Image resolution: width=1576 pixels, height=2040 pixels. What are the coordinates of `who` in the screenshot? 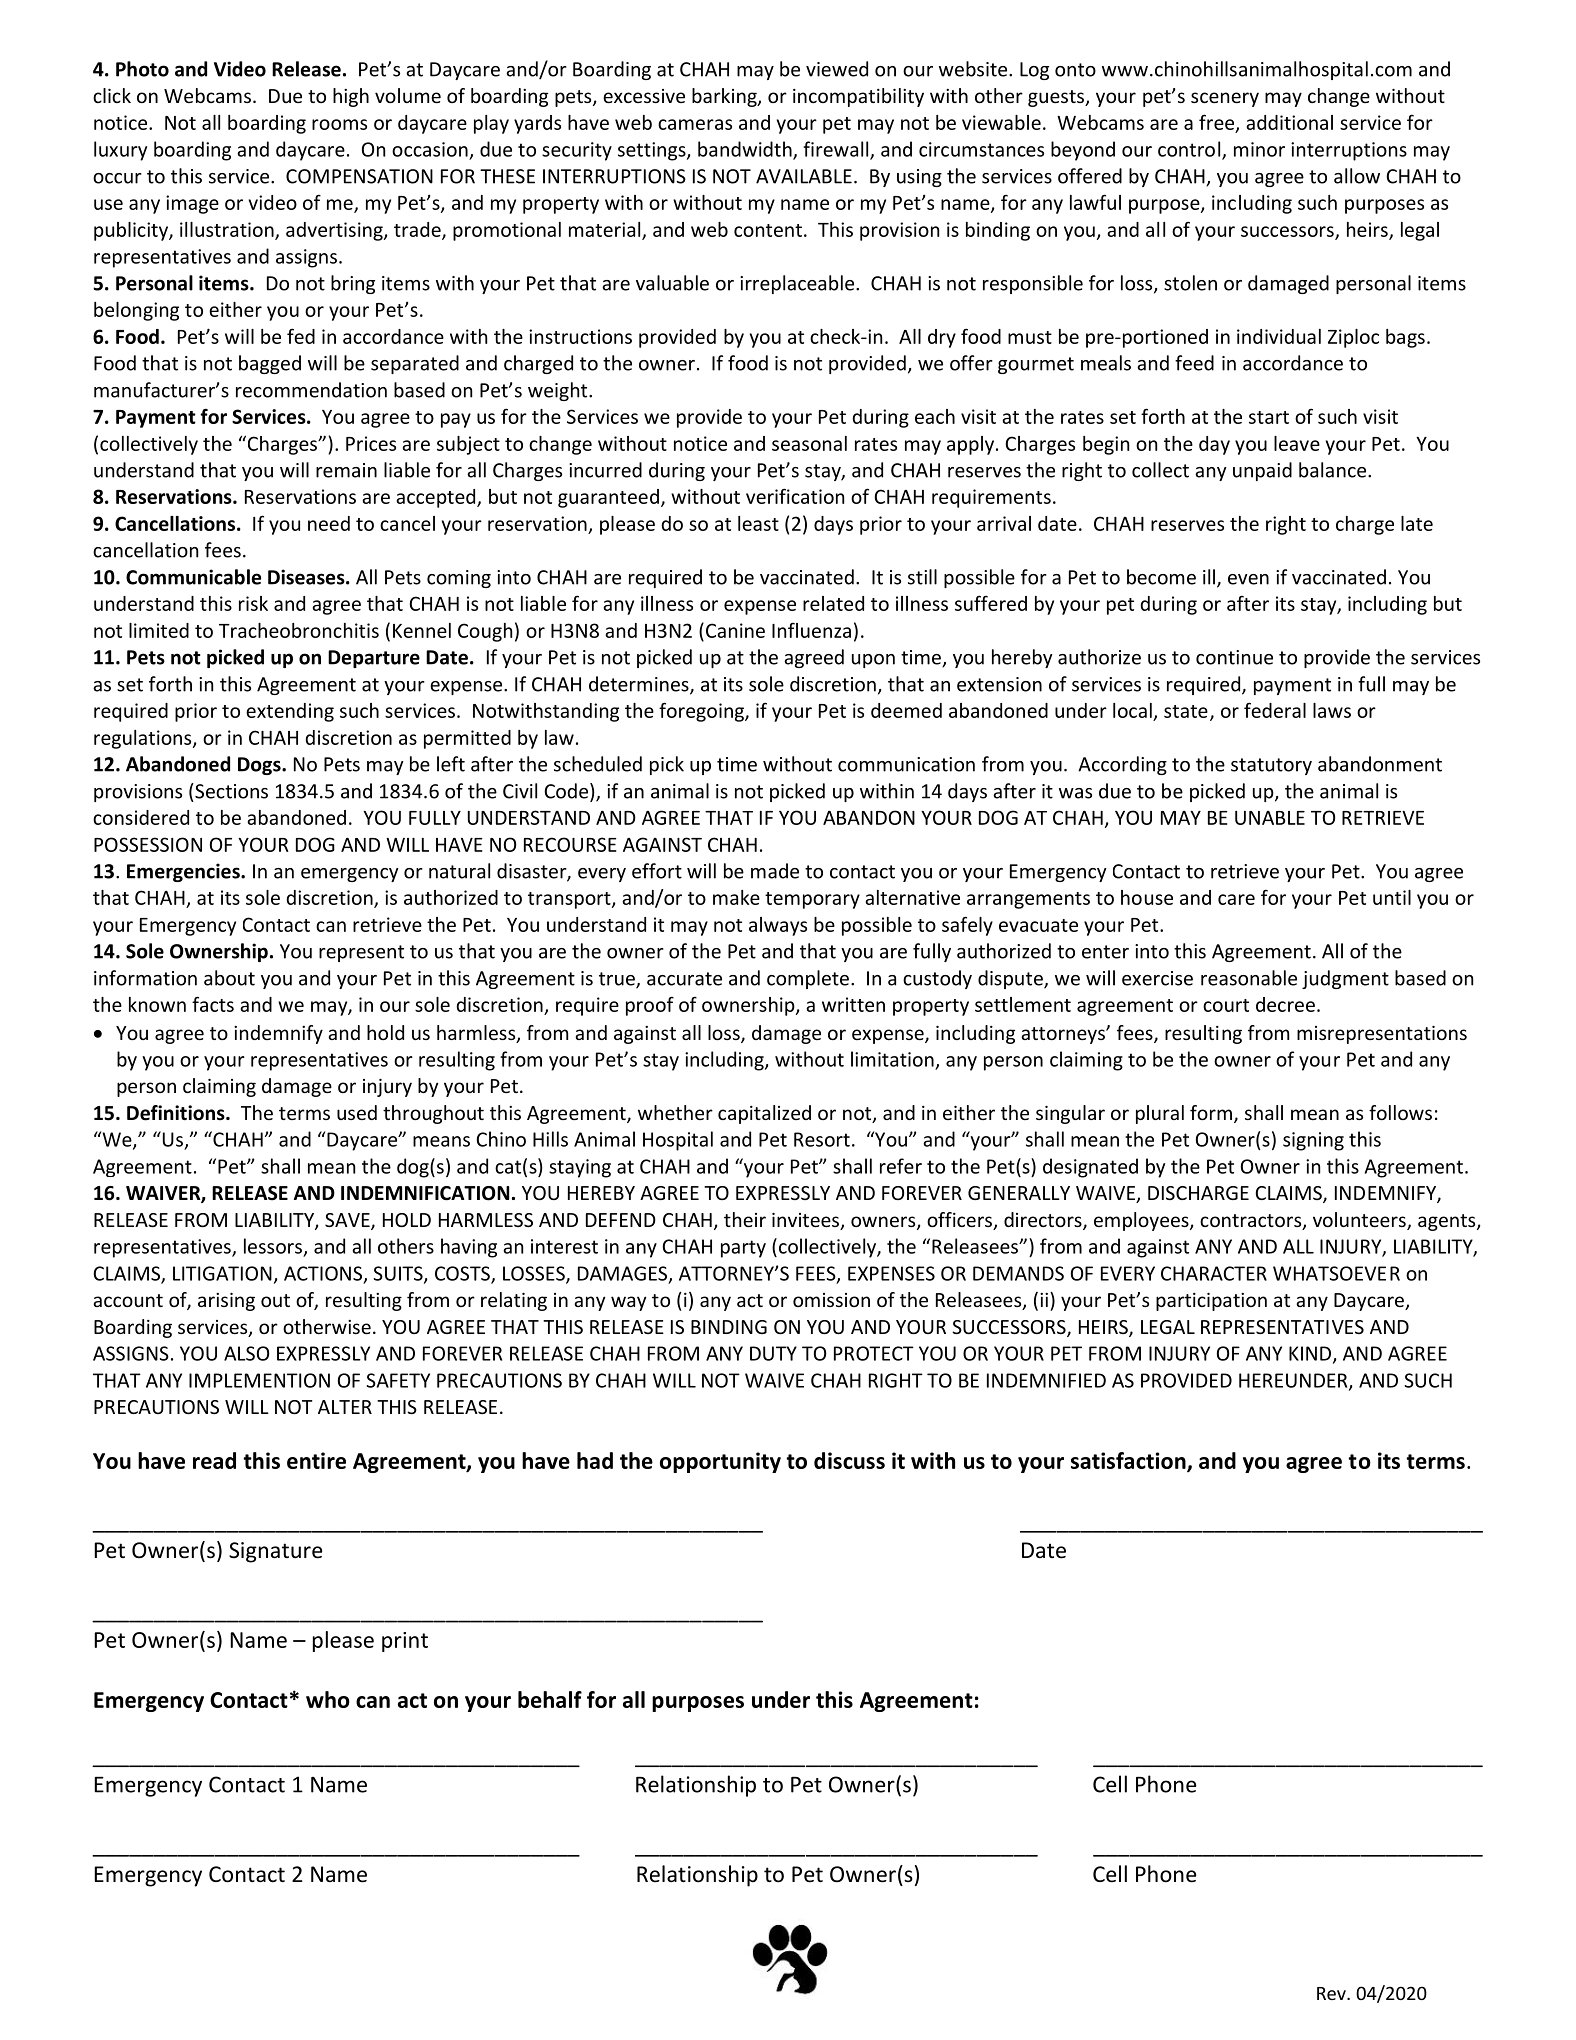 It's located at (328, 1699).
